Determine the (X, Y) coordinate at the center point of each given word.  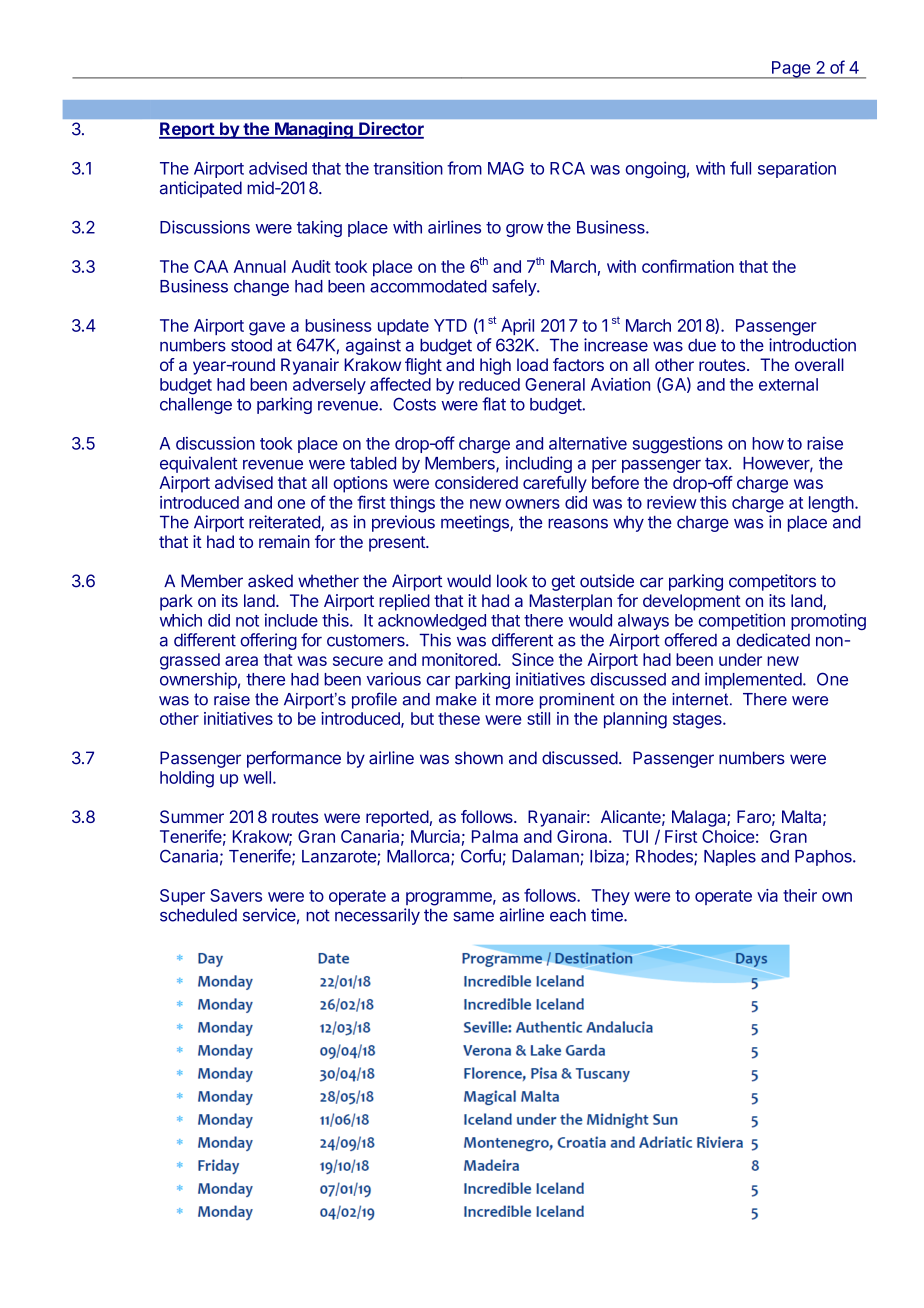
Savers (236, 895)
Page (791, 70)
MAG (506, 168)
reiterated (285, 523)
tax (717, 463)
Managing (314, 130)
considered (476, 482)
